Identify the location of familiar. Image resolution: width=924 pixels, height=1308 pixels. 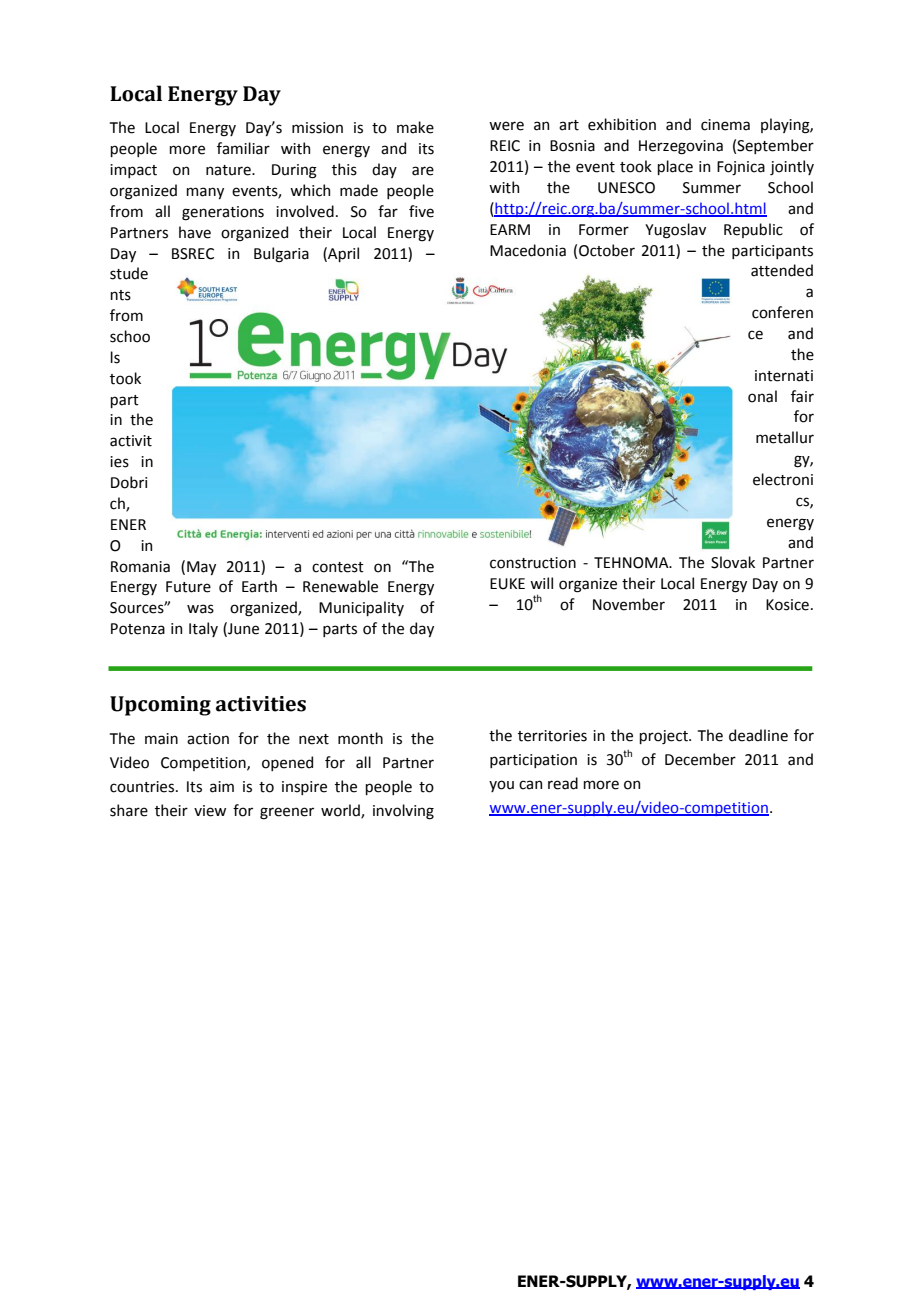
(243, 148).
